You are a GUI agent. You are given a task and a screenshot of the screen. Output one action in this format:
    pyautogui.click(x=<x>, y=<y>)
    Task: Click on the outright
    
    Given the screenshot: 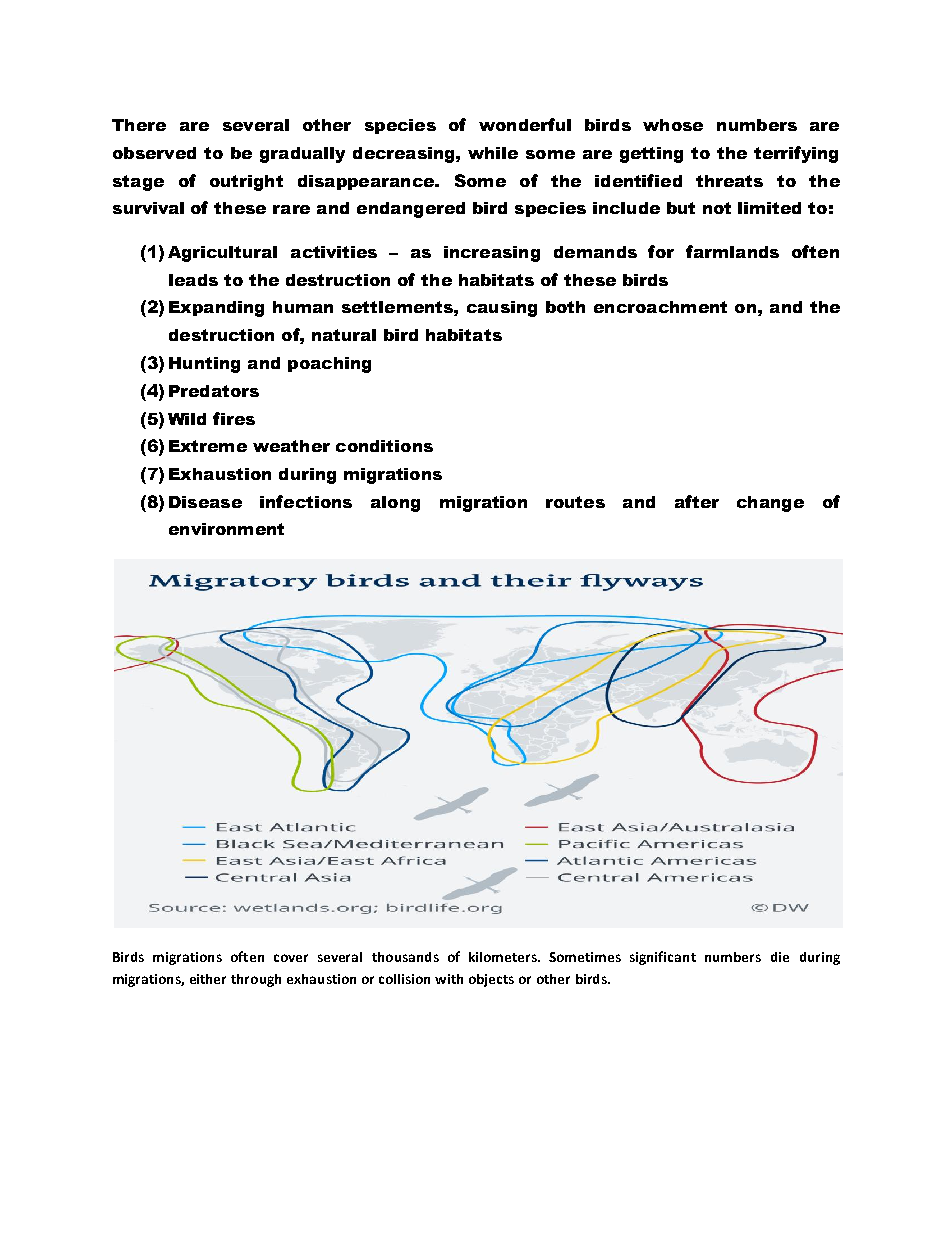 What is the action you would take?
    pyautogui.click(x=246, y=183)
